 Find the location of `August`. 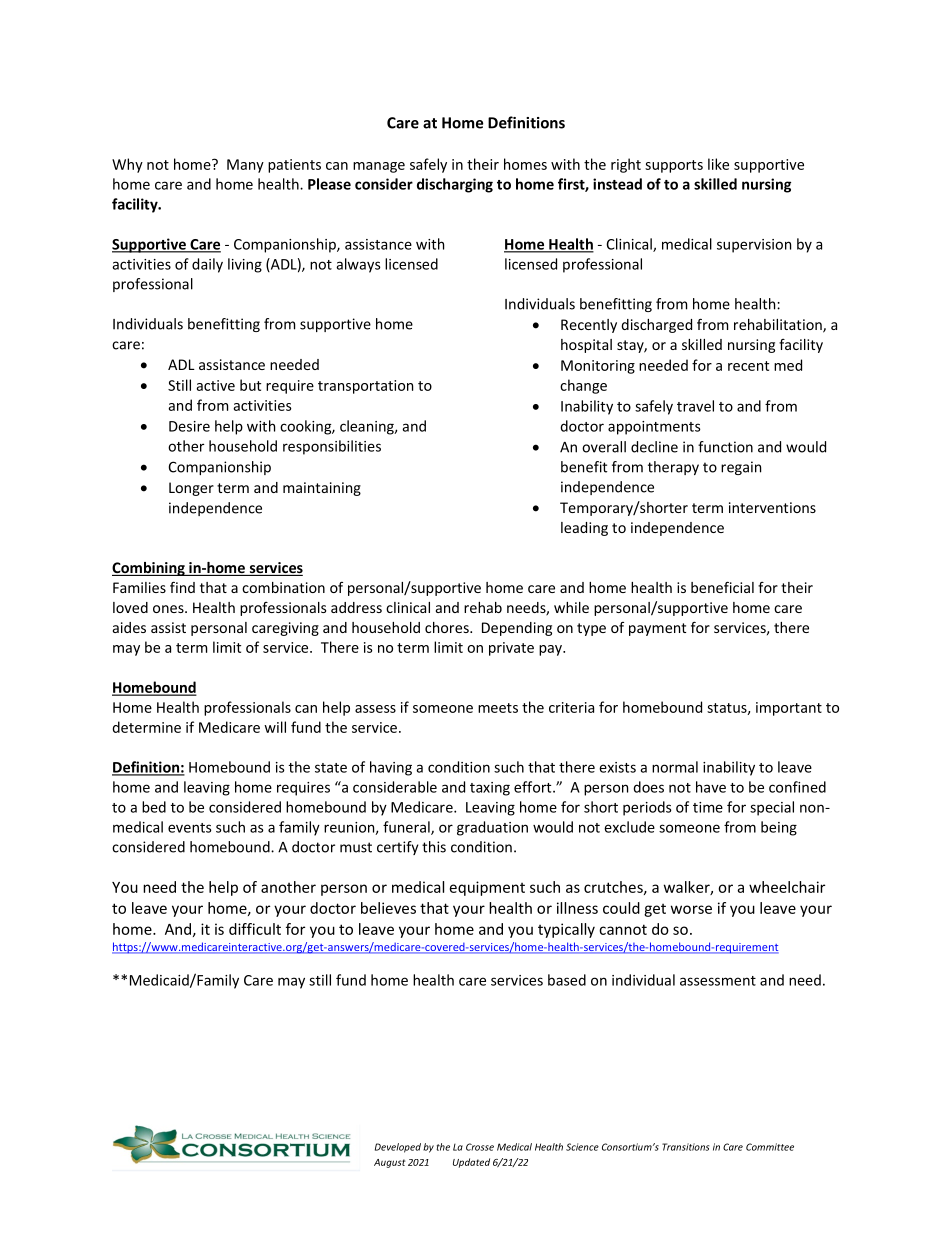

August is located at coordinates (389, 1163).
